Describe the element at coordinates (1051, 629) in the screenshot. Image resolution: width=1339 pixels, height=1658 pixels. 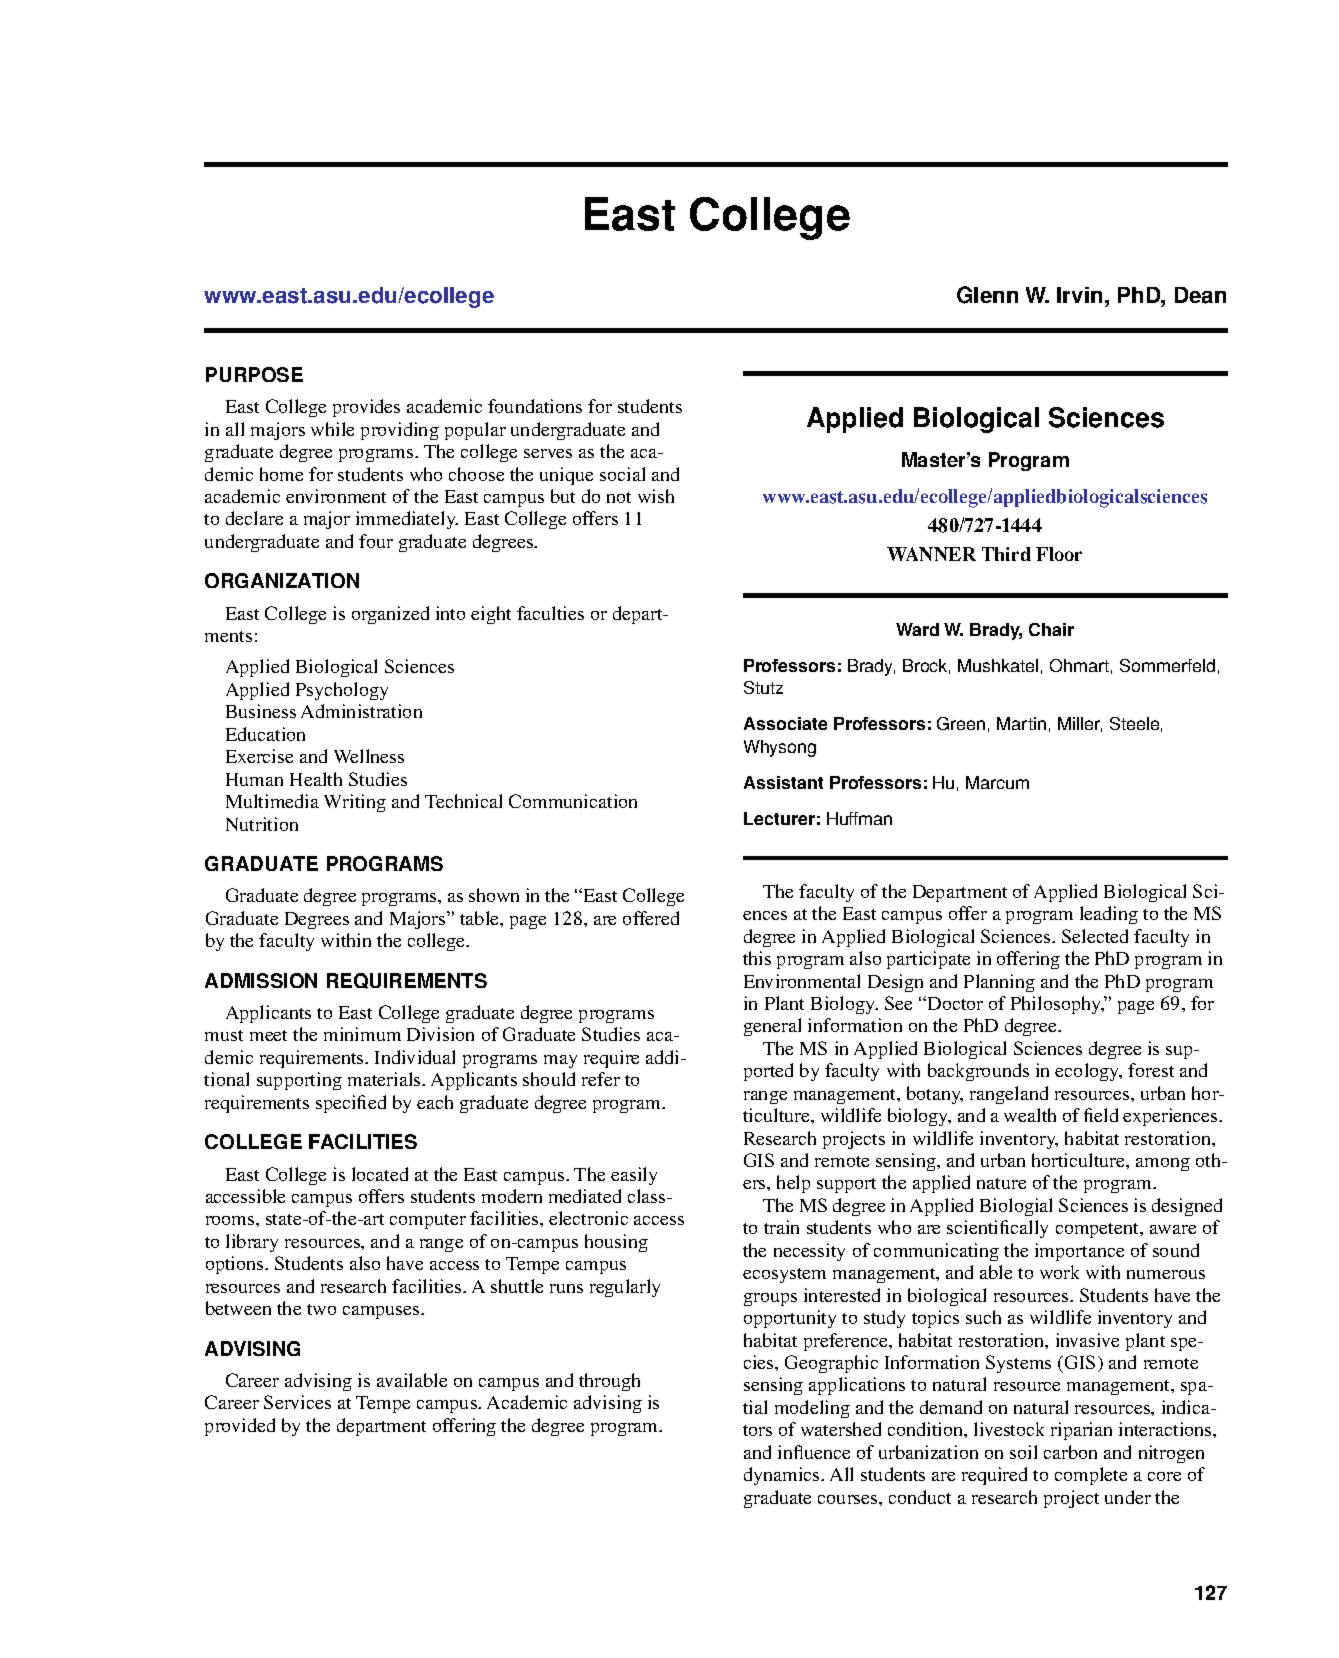
I see `Chair` at that location.
